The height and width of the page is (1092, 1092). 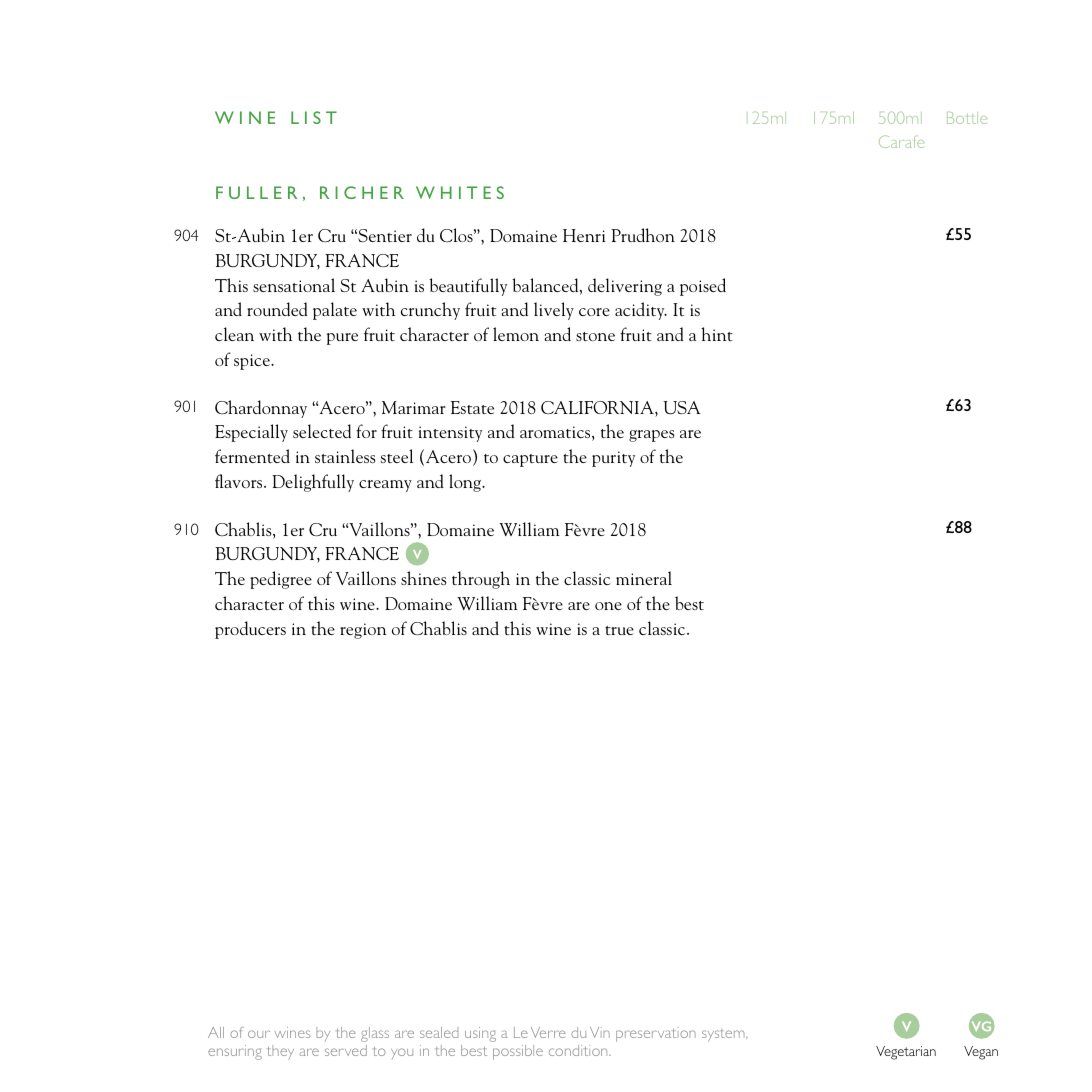 I want to click on USA, so click(x=682, y=407).
